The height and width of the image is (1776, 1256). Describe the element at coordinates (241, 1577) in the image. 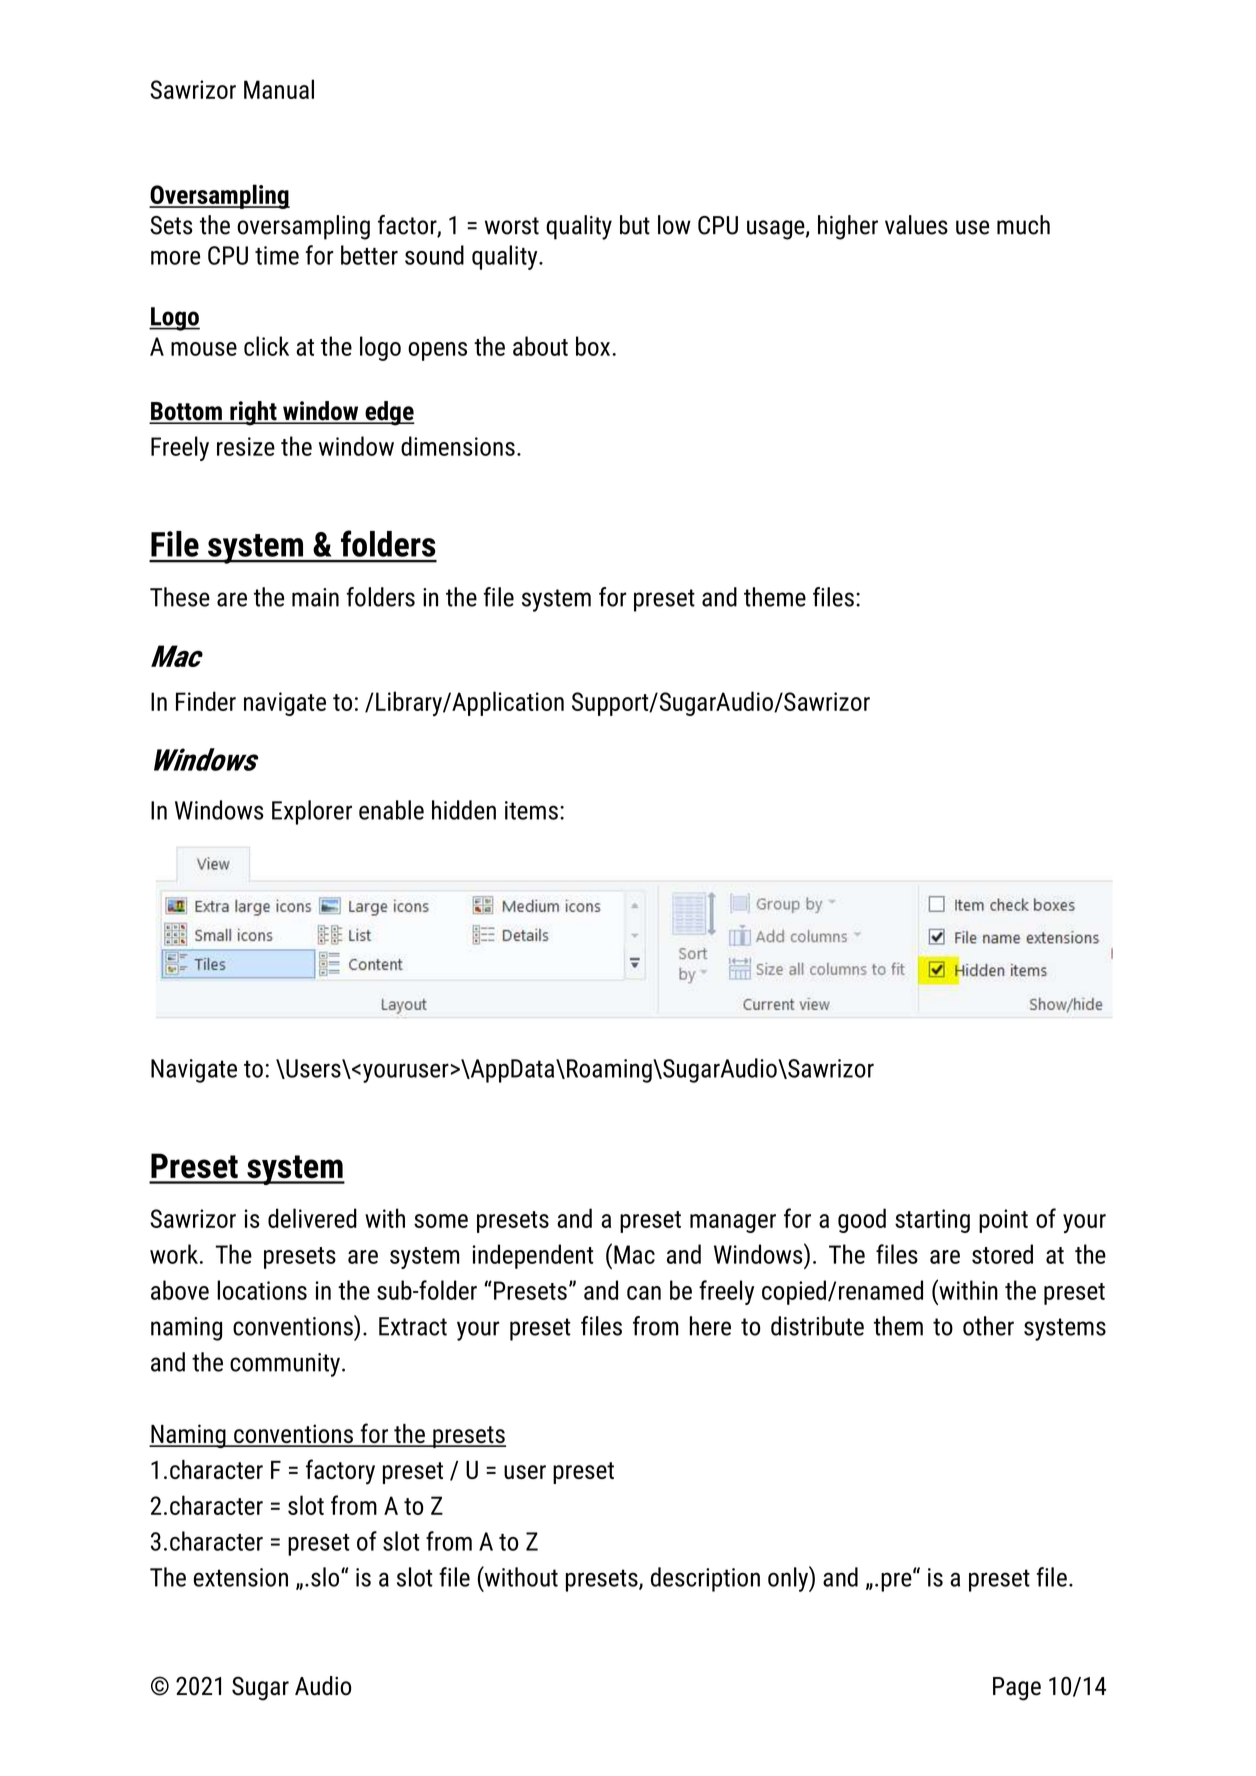

I see `extension` at that location.
